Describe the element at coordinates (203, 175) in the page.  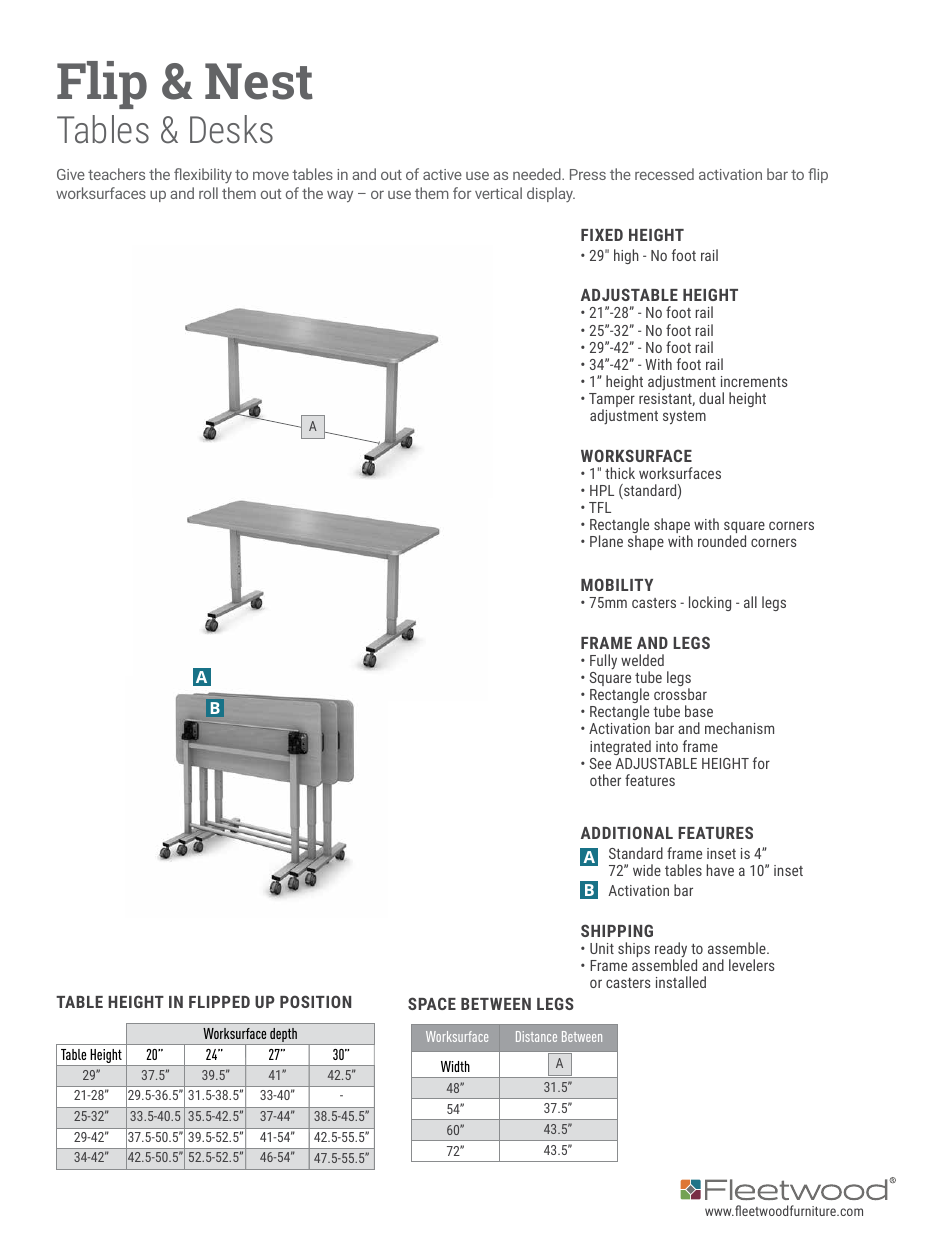
I see `flexibility` at that location.
